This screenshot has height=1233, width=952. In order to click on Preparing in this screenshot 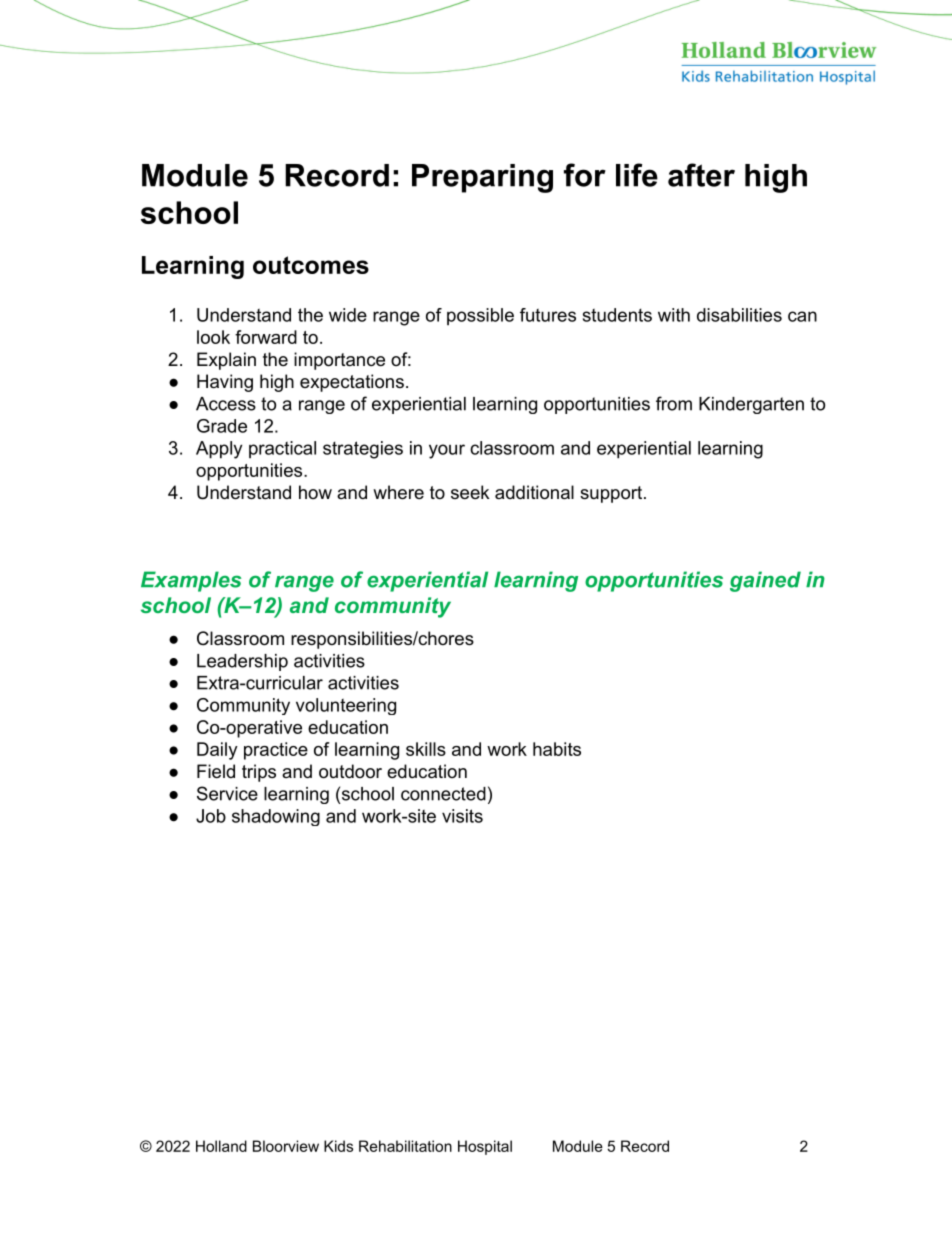, I will do `click(482, 178)`.
